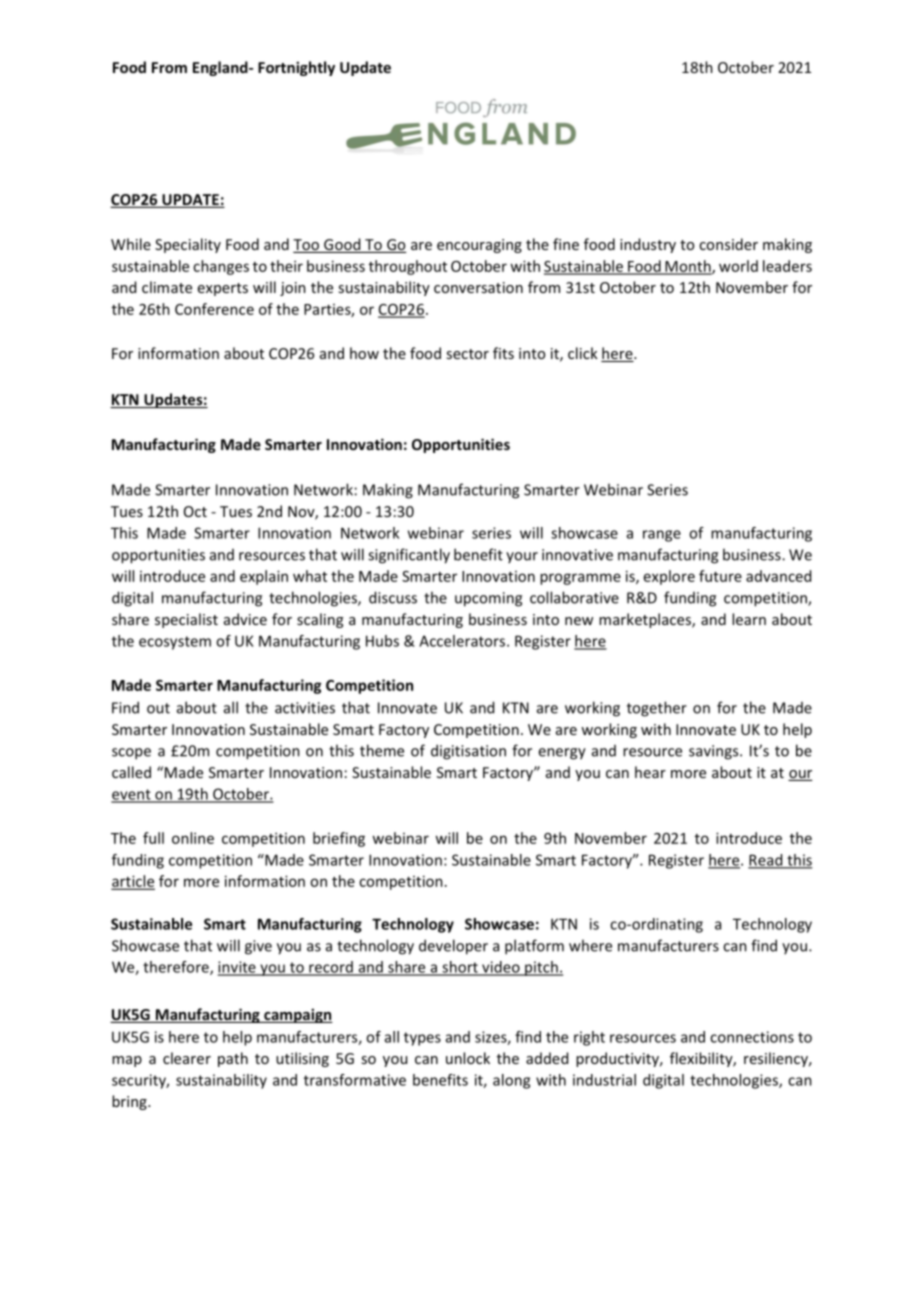 Image resolution: width=924 pixels, height=1308 pixels. What do you see at coordinates (752, 1037) in the screenshot?
I see `connections` at bounding box center [752, 1037].
